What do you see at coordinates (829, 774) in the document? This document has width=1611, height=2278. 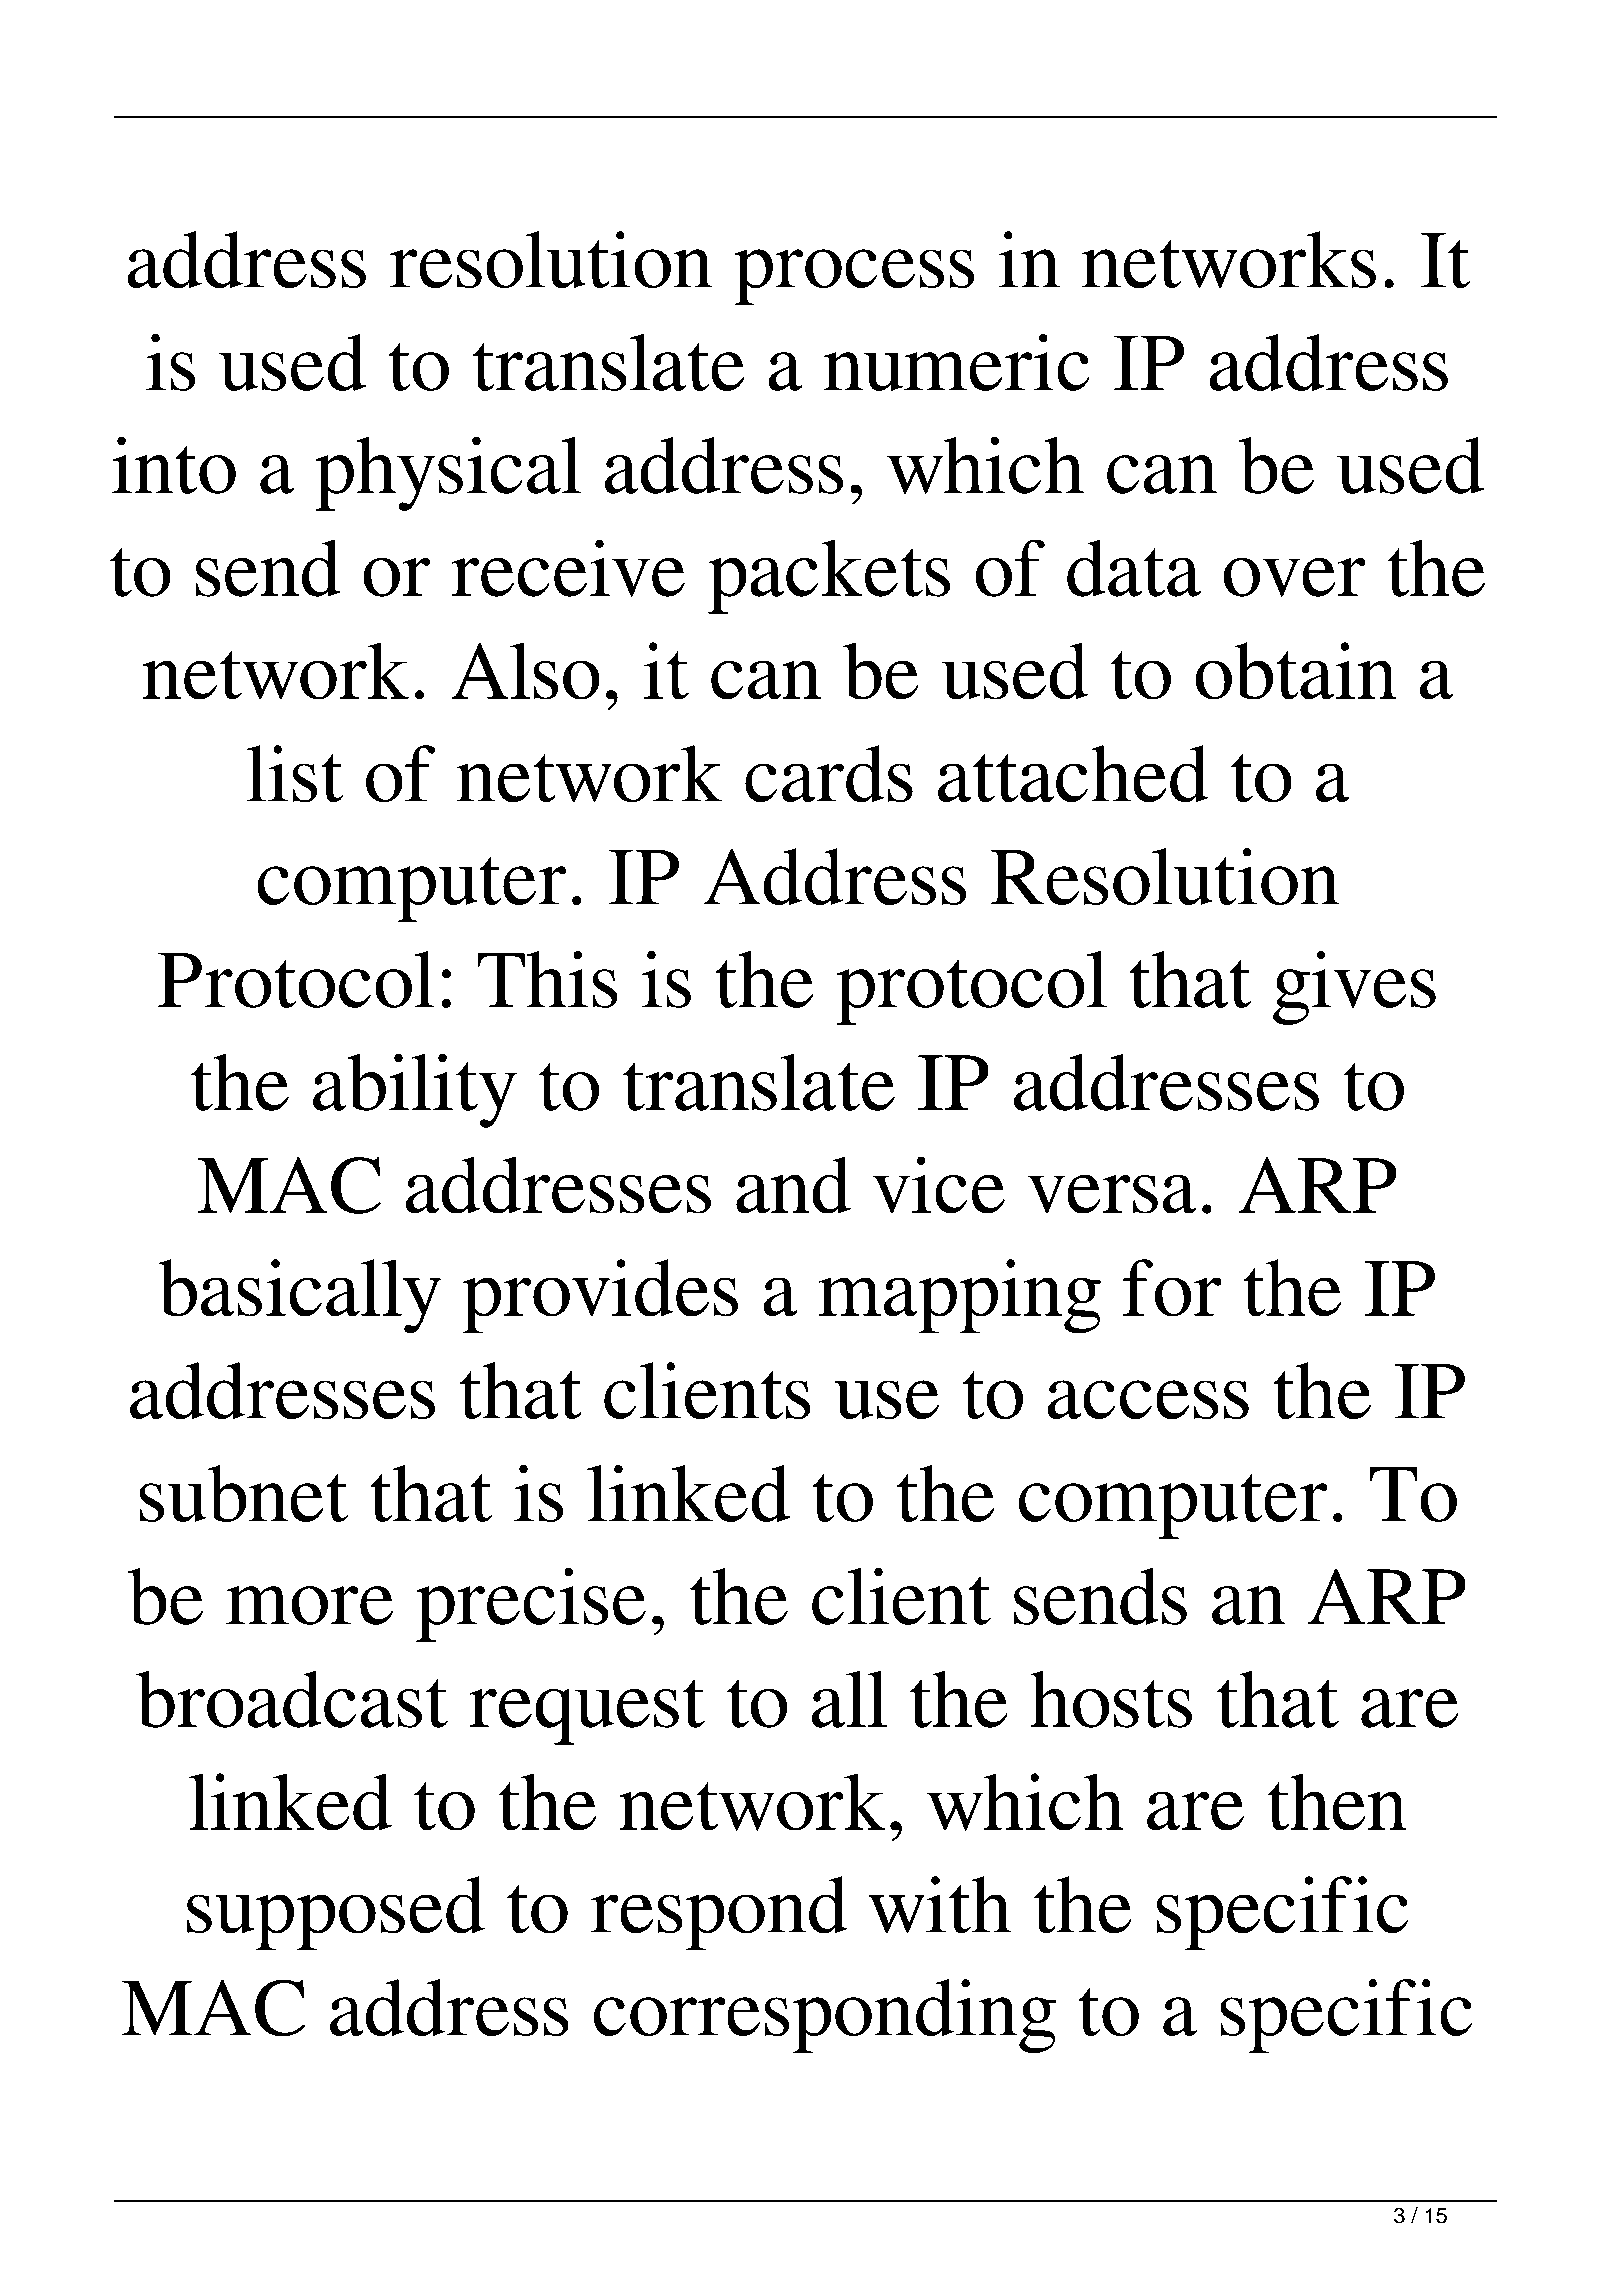 I see `cards` at bounding box center [829, 774].
